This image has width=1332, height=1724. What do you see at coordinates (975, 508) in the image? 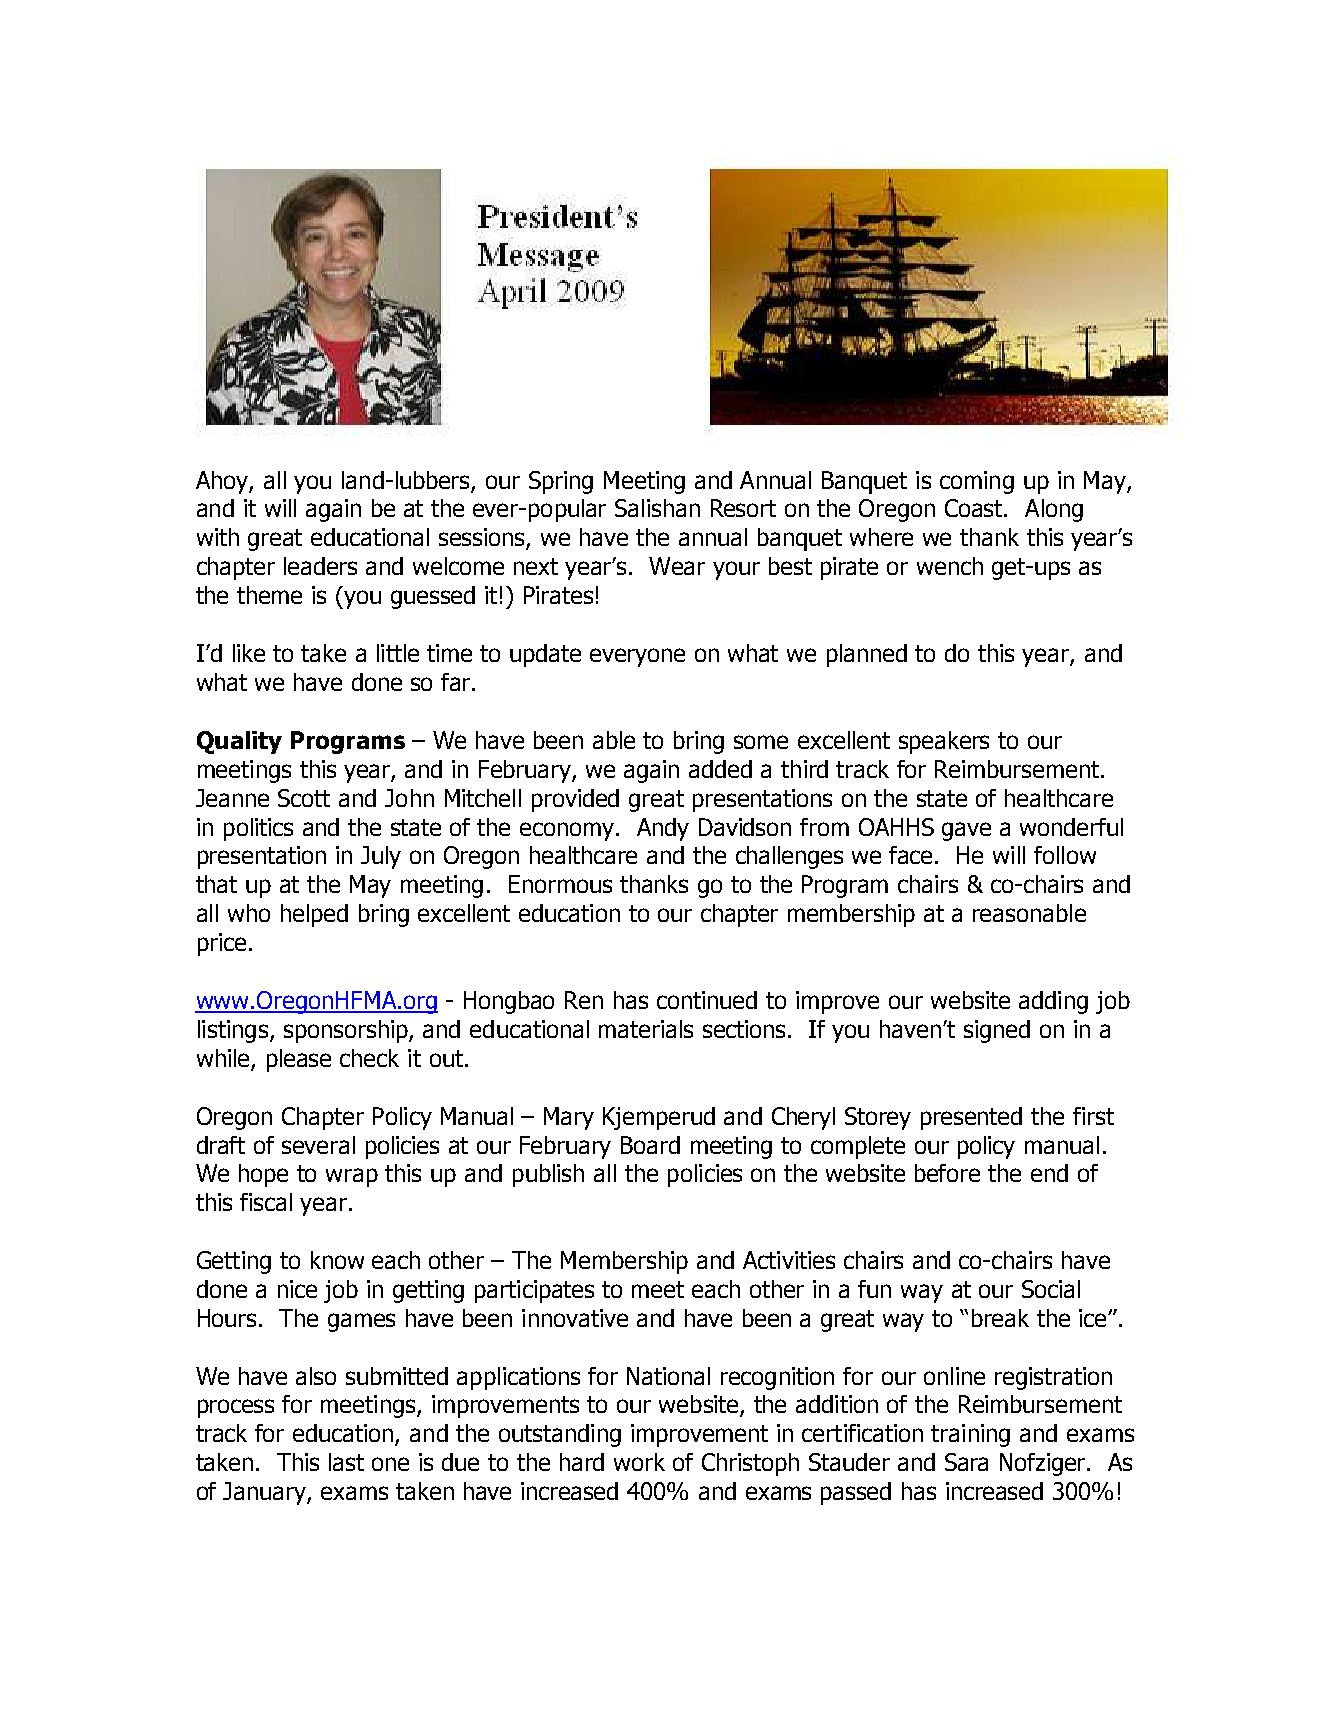
I see `Coast` at bounding box center [975, 508].
